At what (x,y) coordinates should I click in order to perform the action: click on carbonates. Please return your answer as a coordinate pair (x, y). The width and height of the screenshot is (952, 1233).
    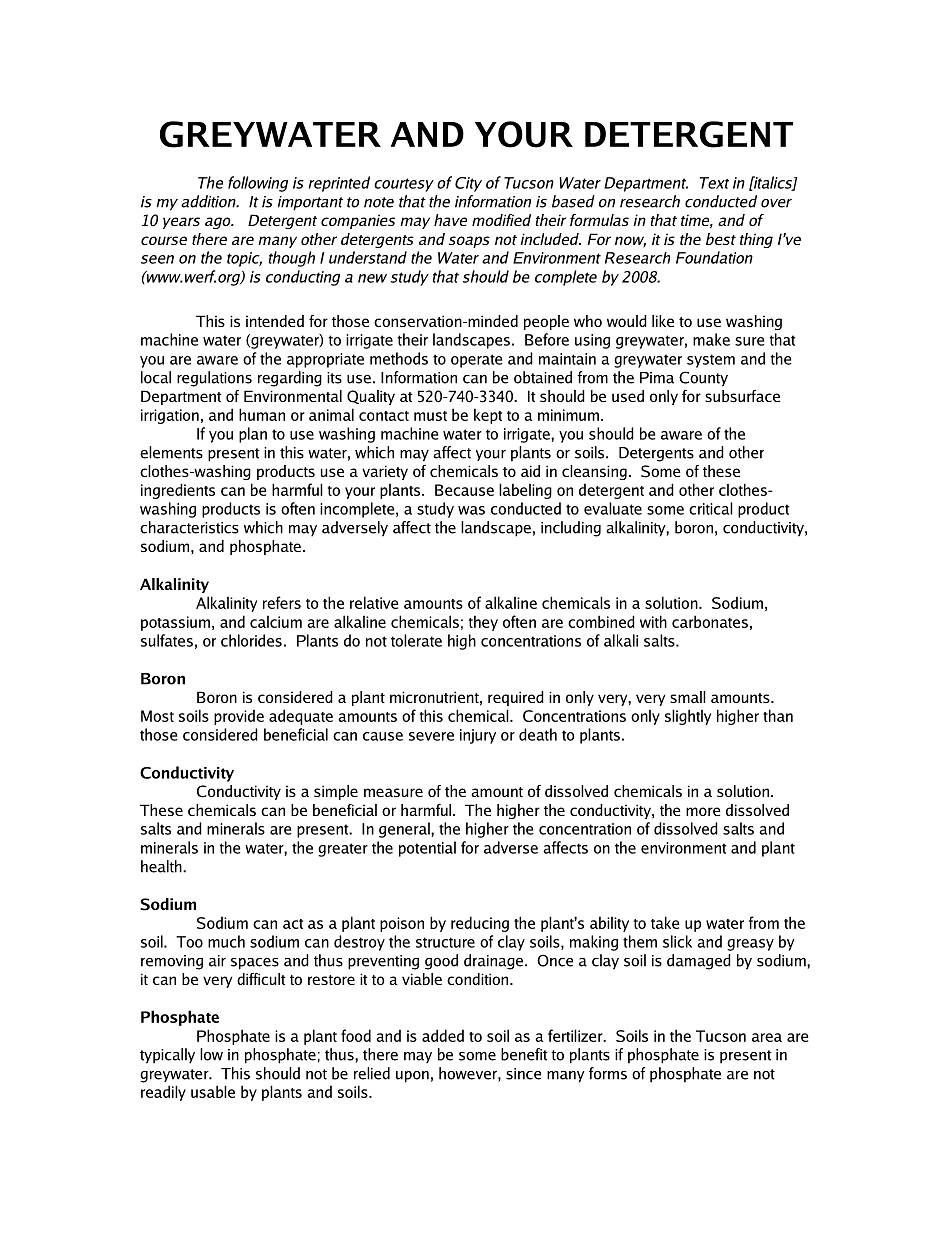
    Looking at the image, I should click on (710, 621).
